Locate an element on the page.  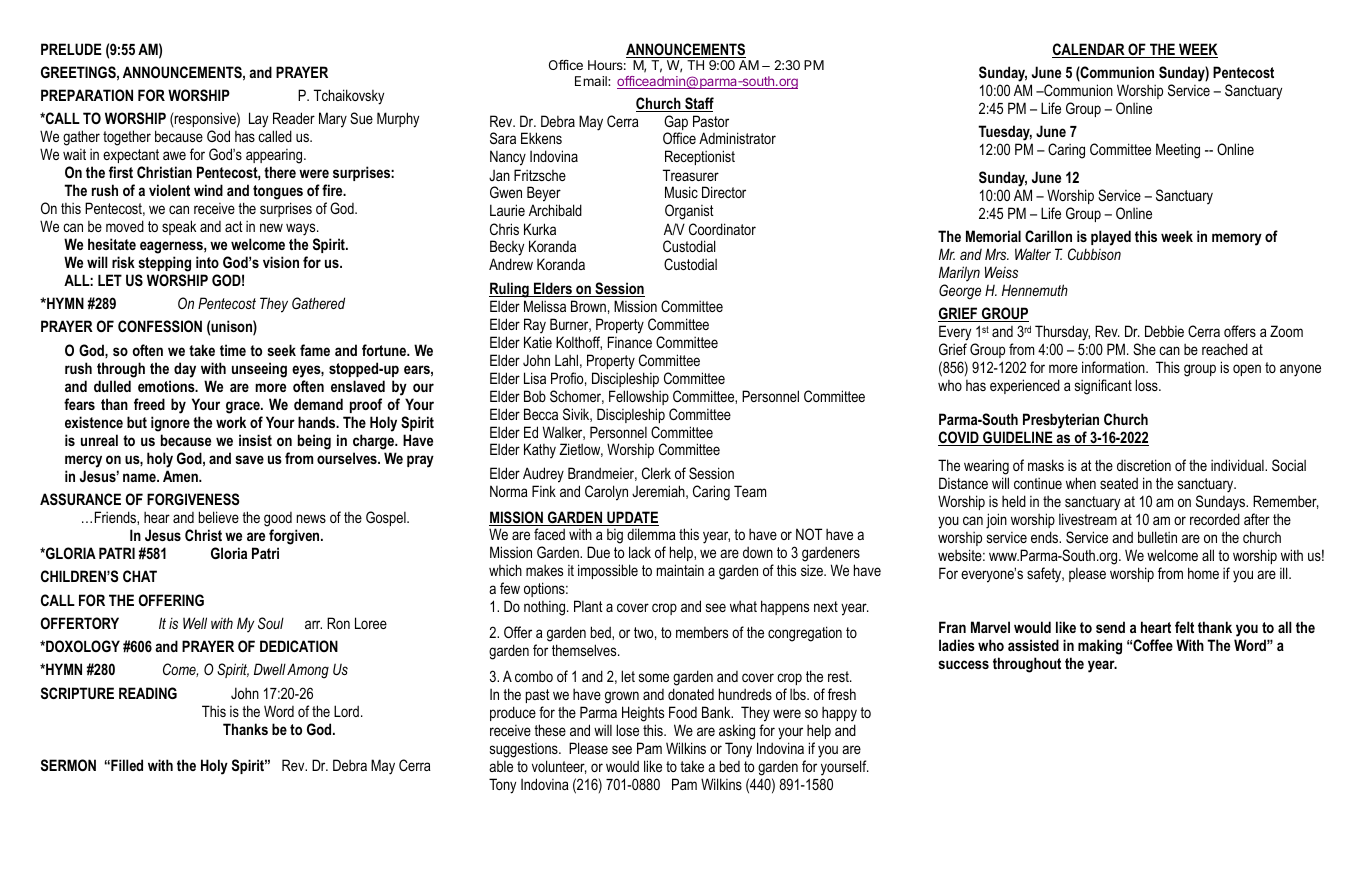
Brown is located at coordinates (588, 306).
